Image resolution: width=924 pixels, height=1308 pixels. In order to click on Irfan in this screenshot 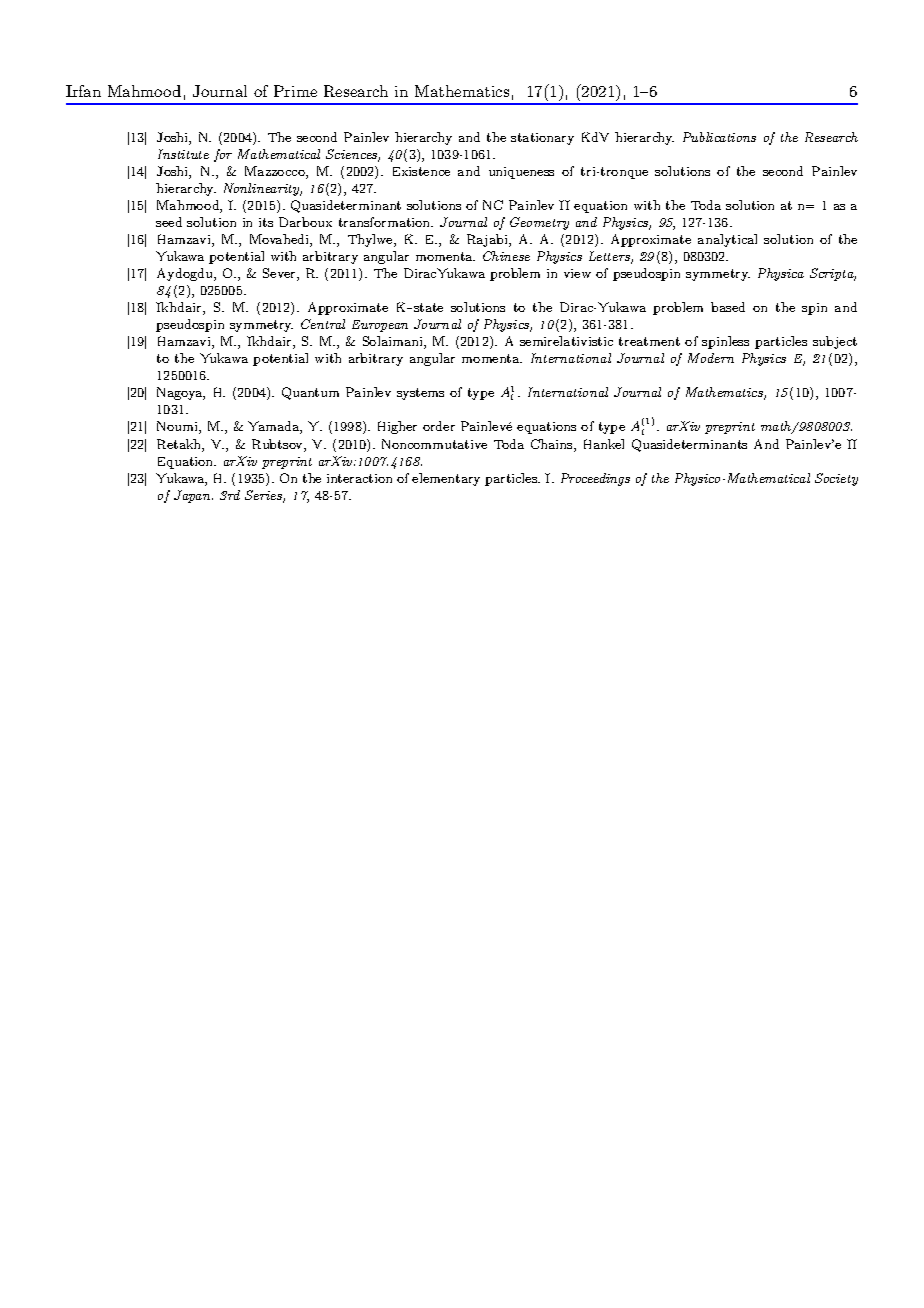, I will do `click(83, 91)`.
